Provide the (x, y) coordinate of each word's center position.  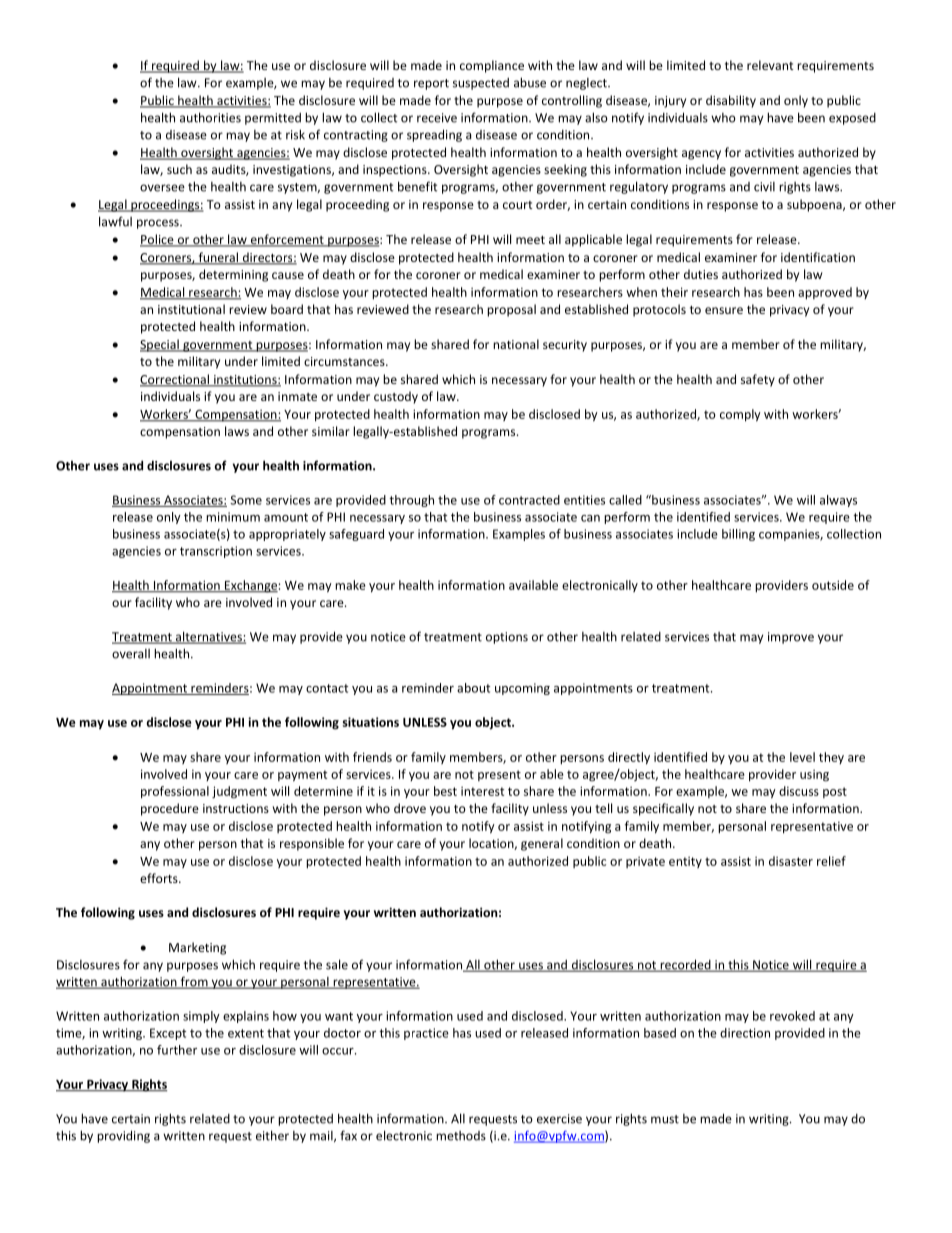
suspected (481, 84)
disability (731, 101)
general (542, 844)
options (507, 638)
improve (791, 638)
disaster (791, 861)
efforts (160, 878)
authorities (210, 117)
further (177, 1050)
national (516, 344)
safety (758, 380)
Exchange (250, 586)
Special (160, 345)
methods (461, 1136)
